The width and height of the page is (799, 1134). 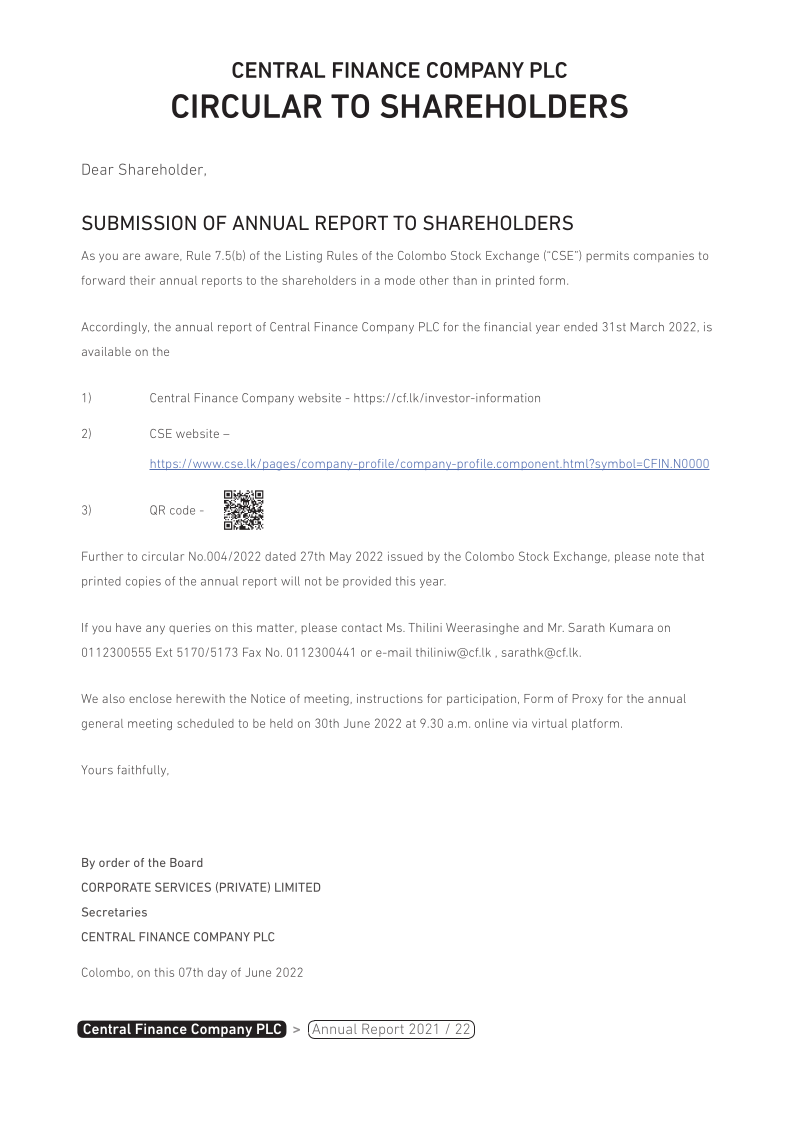 What do you see at coordinates (143, 771) in the page?
I see `faithfully` at bounding box center [143, 771].
